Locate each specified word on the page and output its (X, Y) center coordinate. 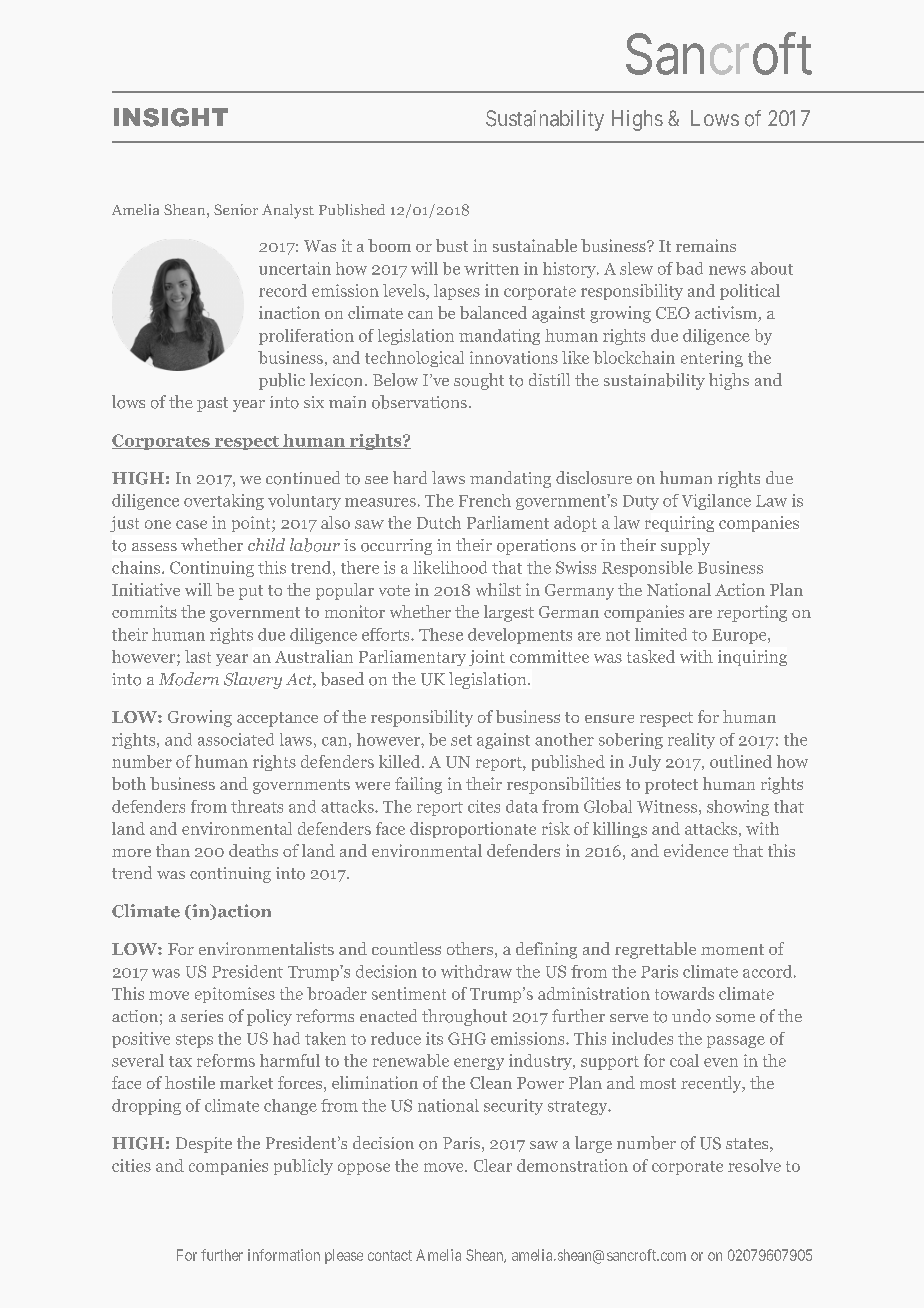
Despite (204, 1145)
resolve (754, 1165)
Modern (189, 679)
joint (487, 658)
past (212, 404)
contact (390, 1255)
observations (419, 402)
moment (732, 949)
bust (452, 245)
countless (406, 948)
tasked (651, 656)
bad (689, 268)
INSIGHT (171, 117)
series (202, 1016)
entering (712, 359)
